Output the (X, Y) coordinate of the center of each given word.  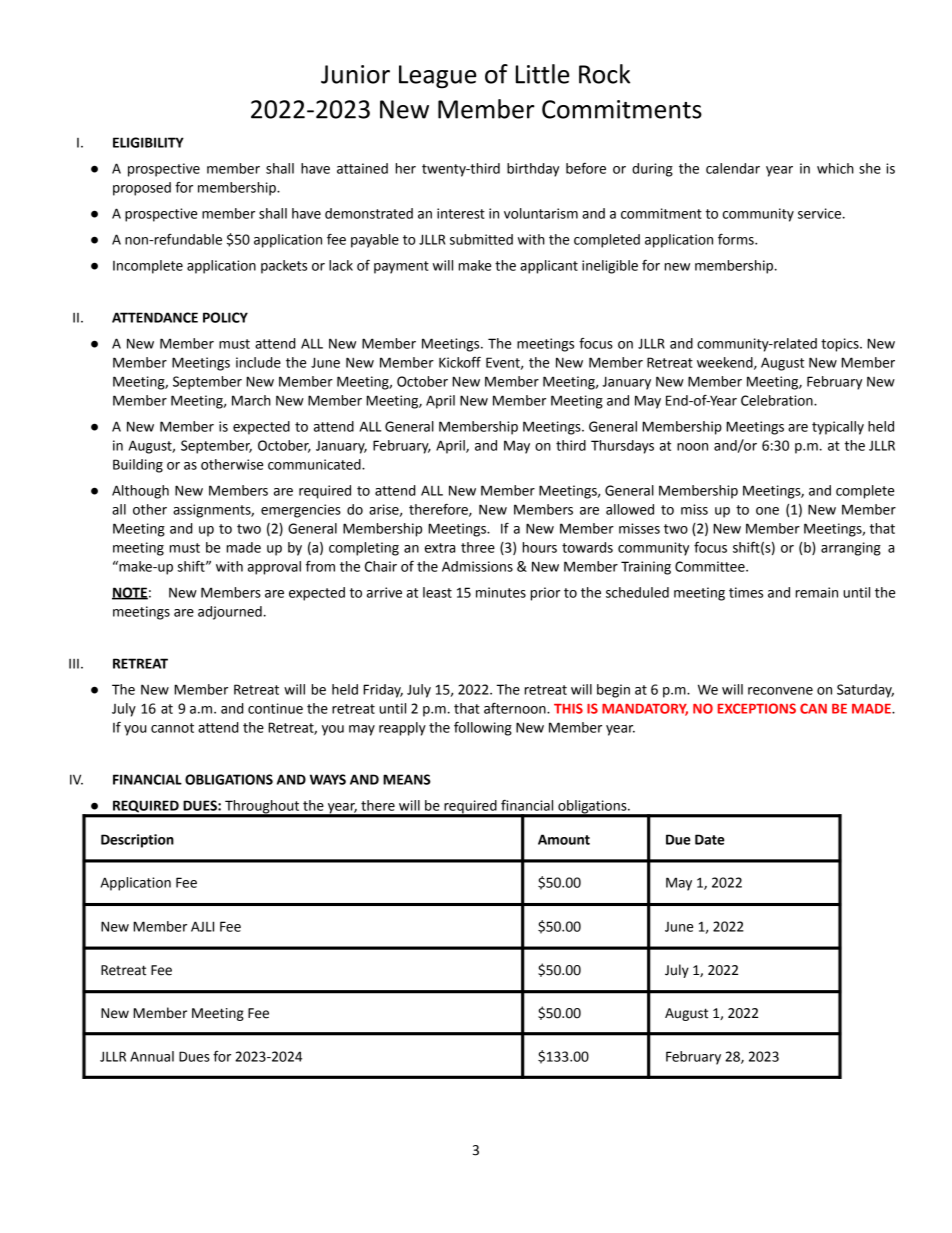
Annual (152, 1056)
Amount (564, 839)
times (746, 592)
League (438, 77)
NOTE (130, 593)
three (478, 547)
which (835, 168)
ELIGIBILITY (148, 142)
